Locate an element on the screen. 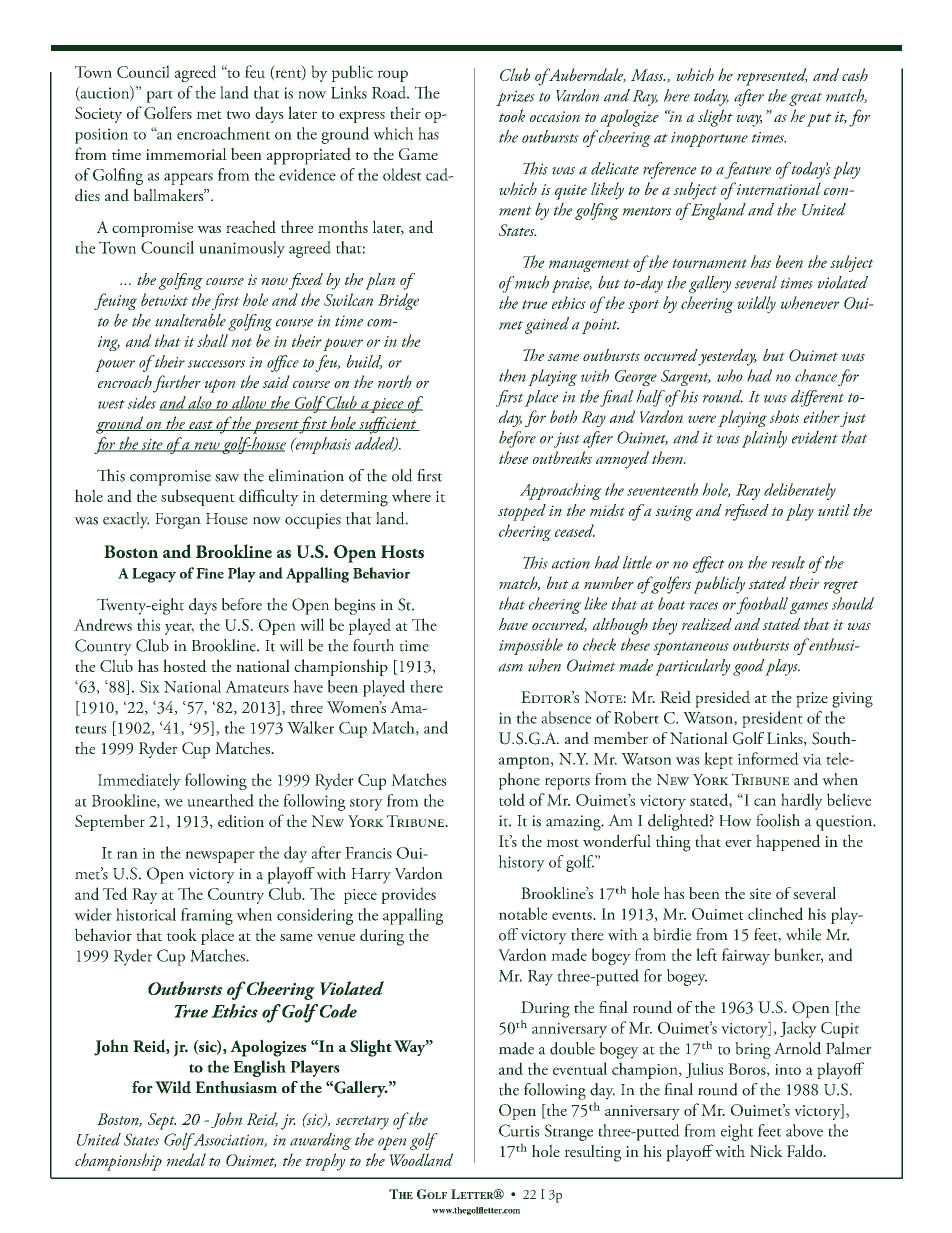 Image resolution: width=952 pixels, height=1233 pixels. medal is located at coordinates (186, 1159).
